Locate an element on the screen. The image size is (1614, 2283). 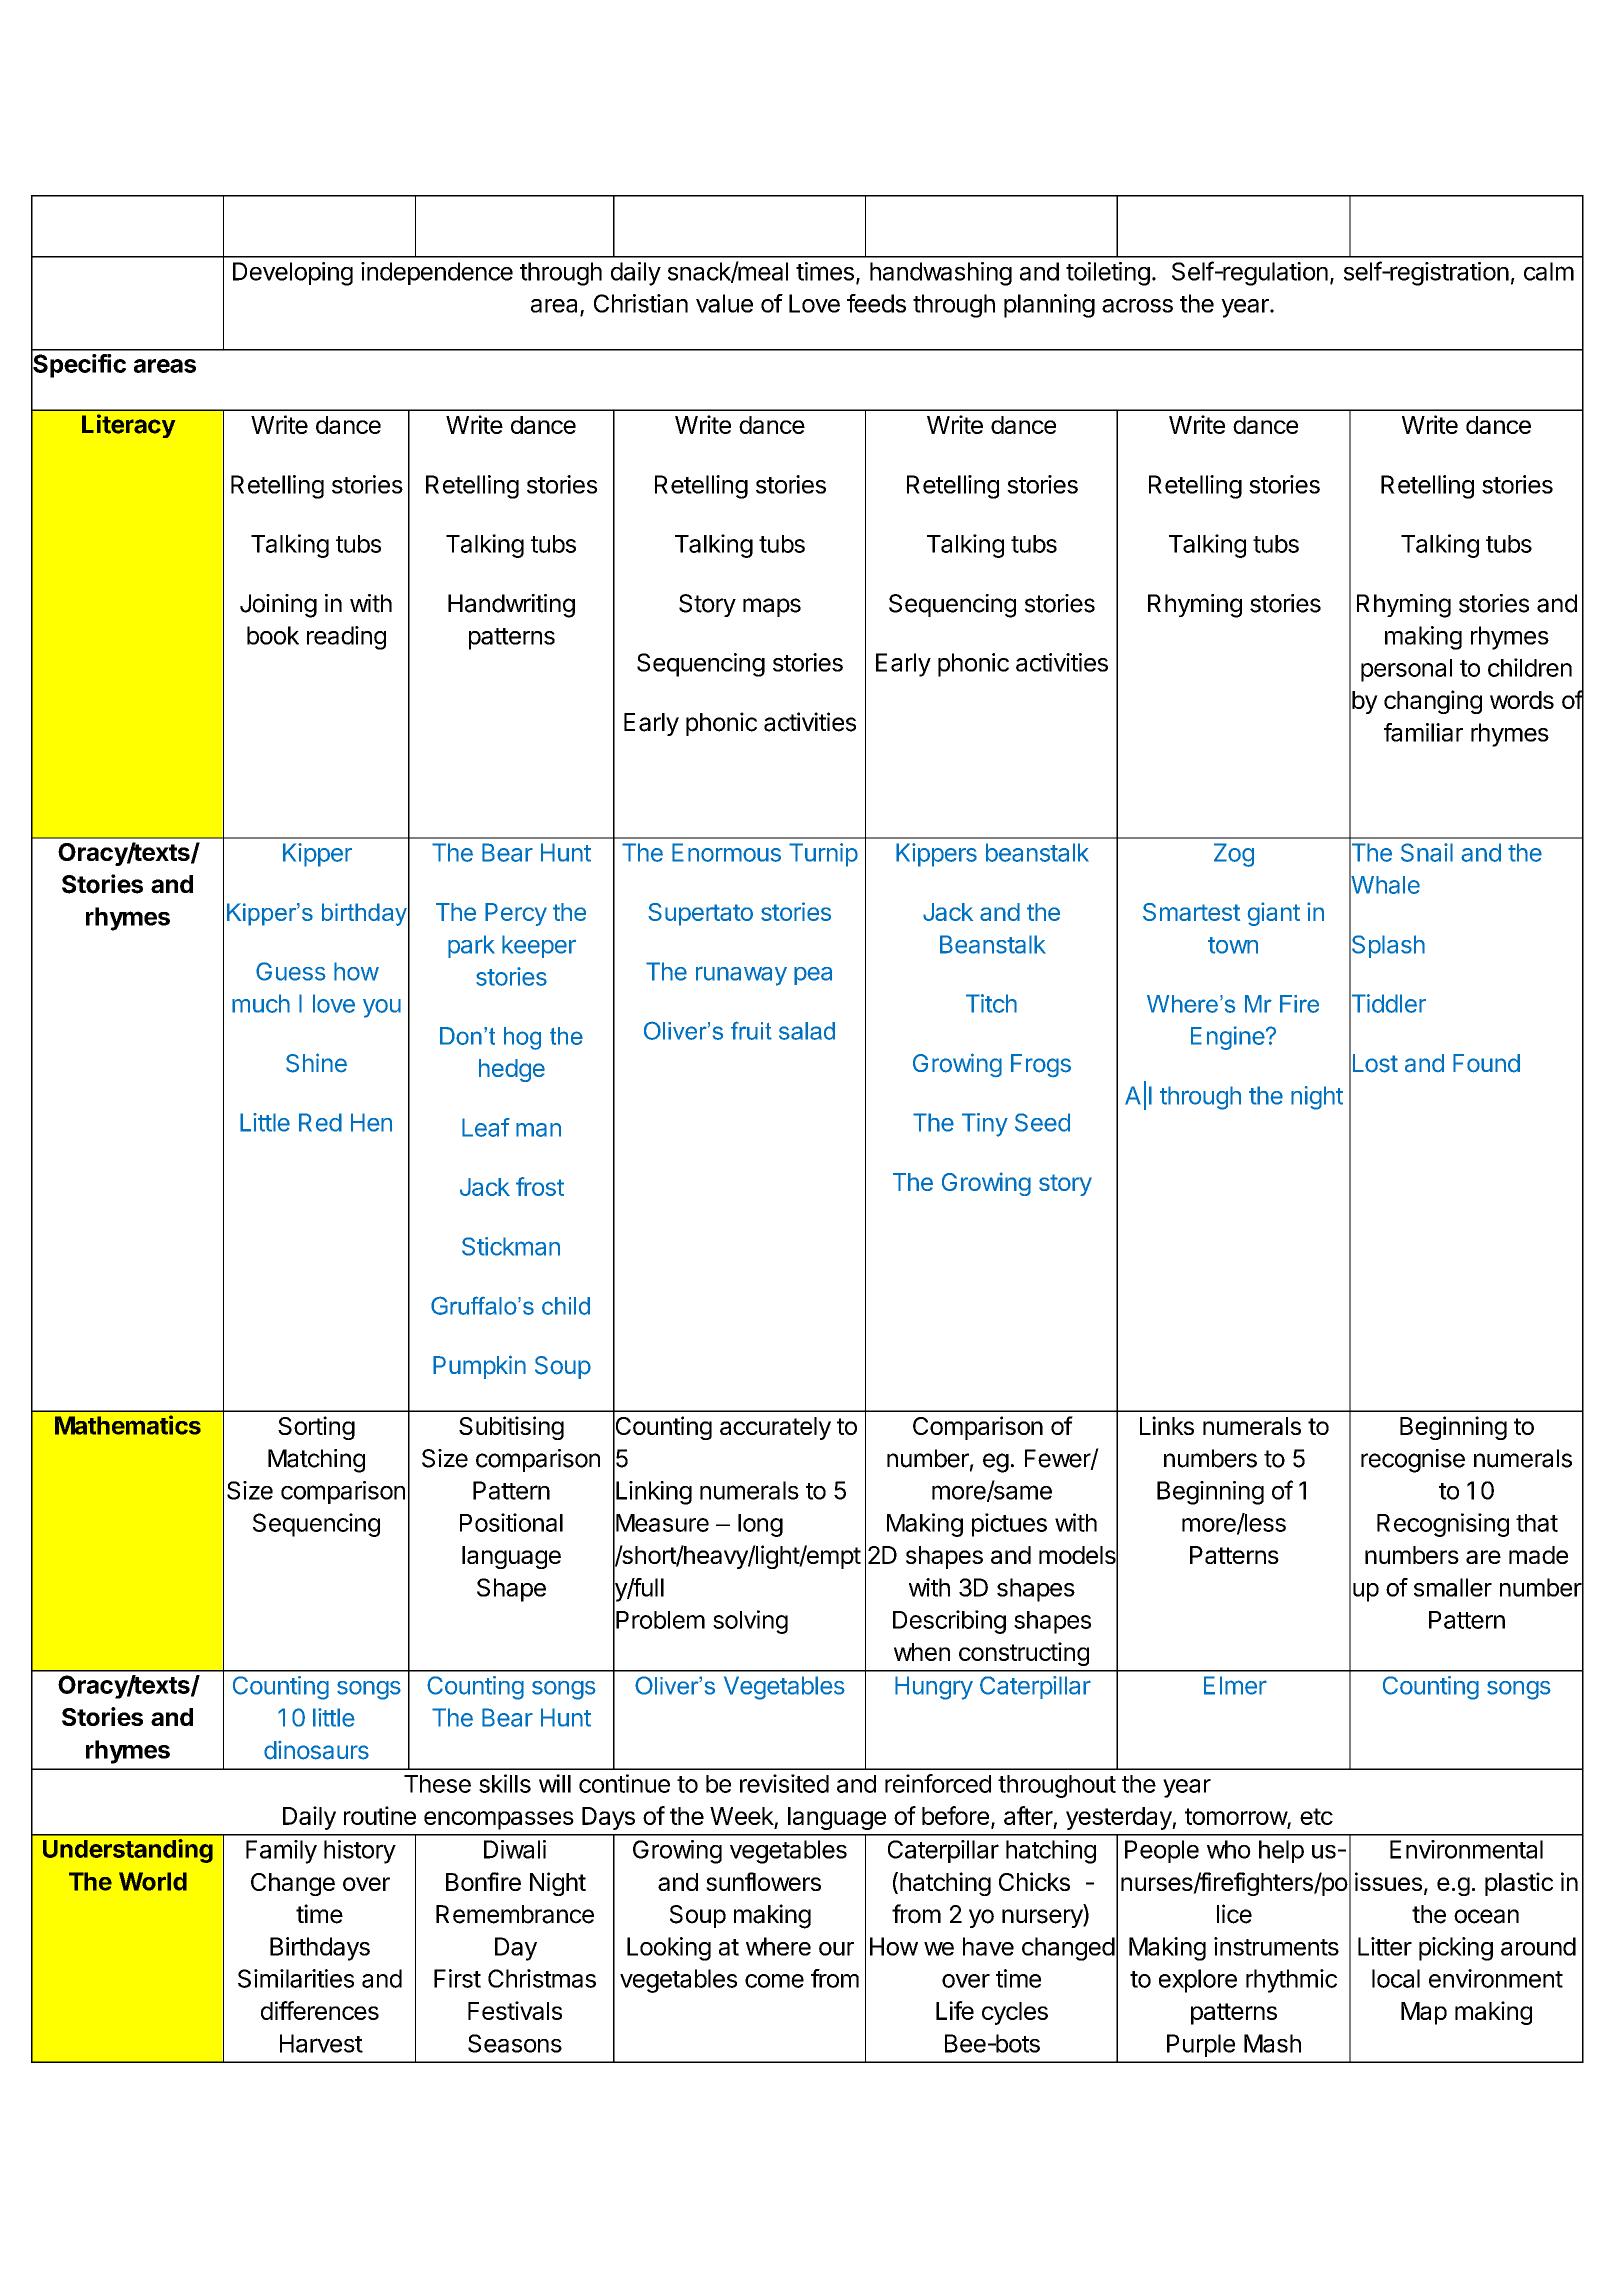
Found is located at coordinates (1486, 1063).
